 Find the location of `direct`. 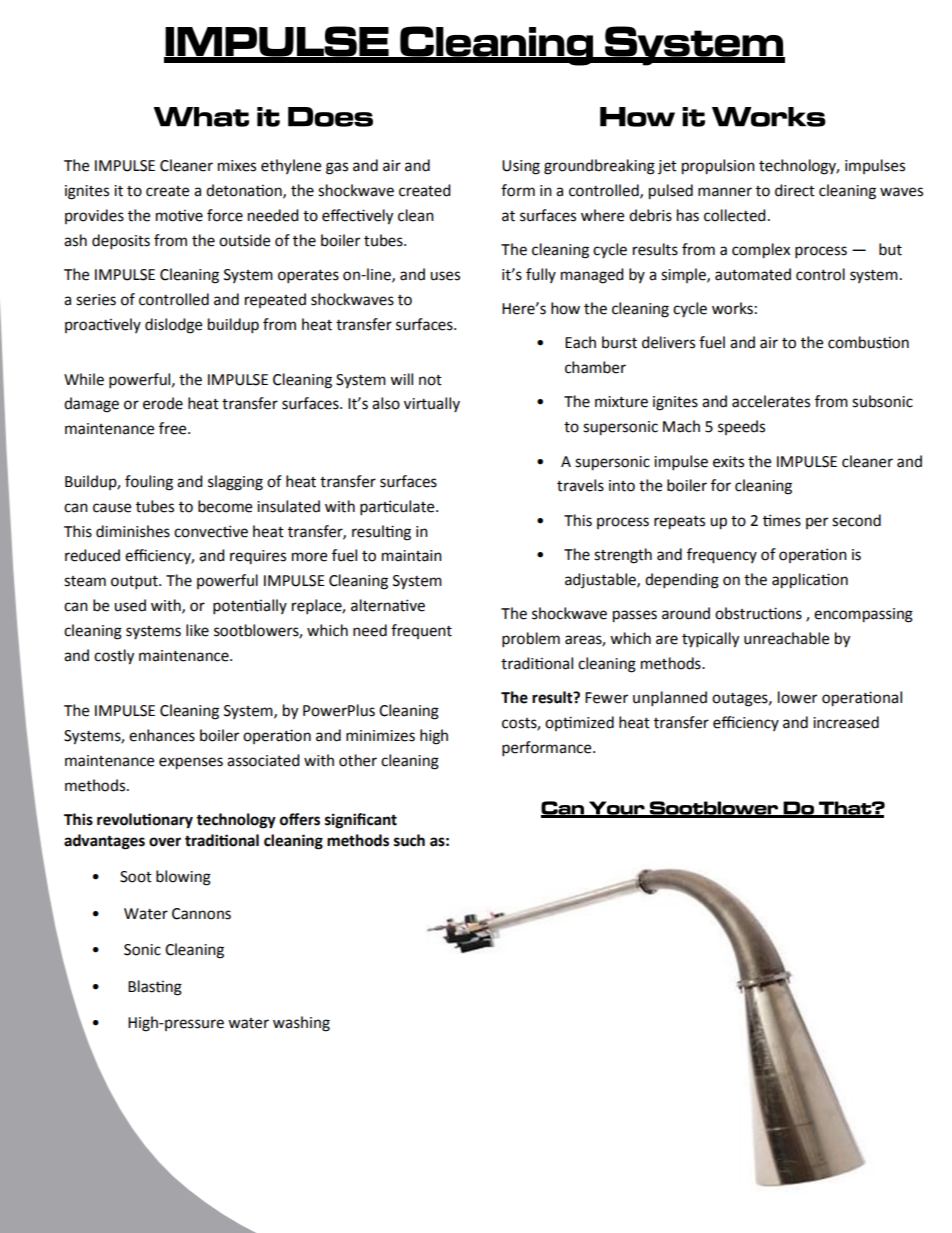

direct is located at coordinates (795, 190).
